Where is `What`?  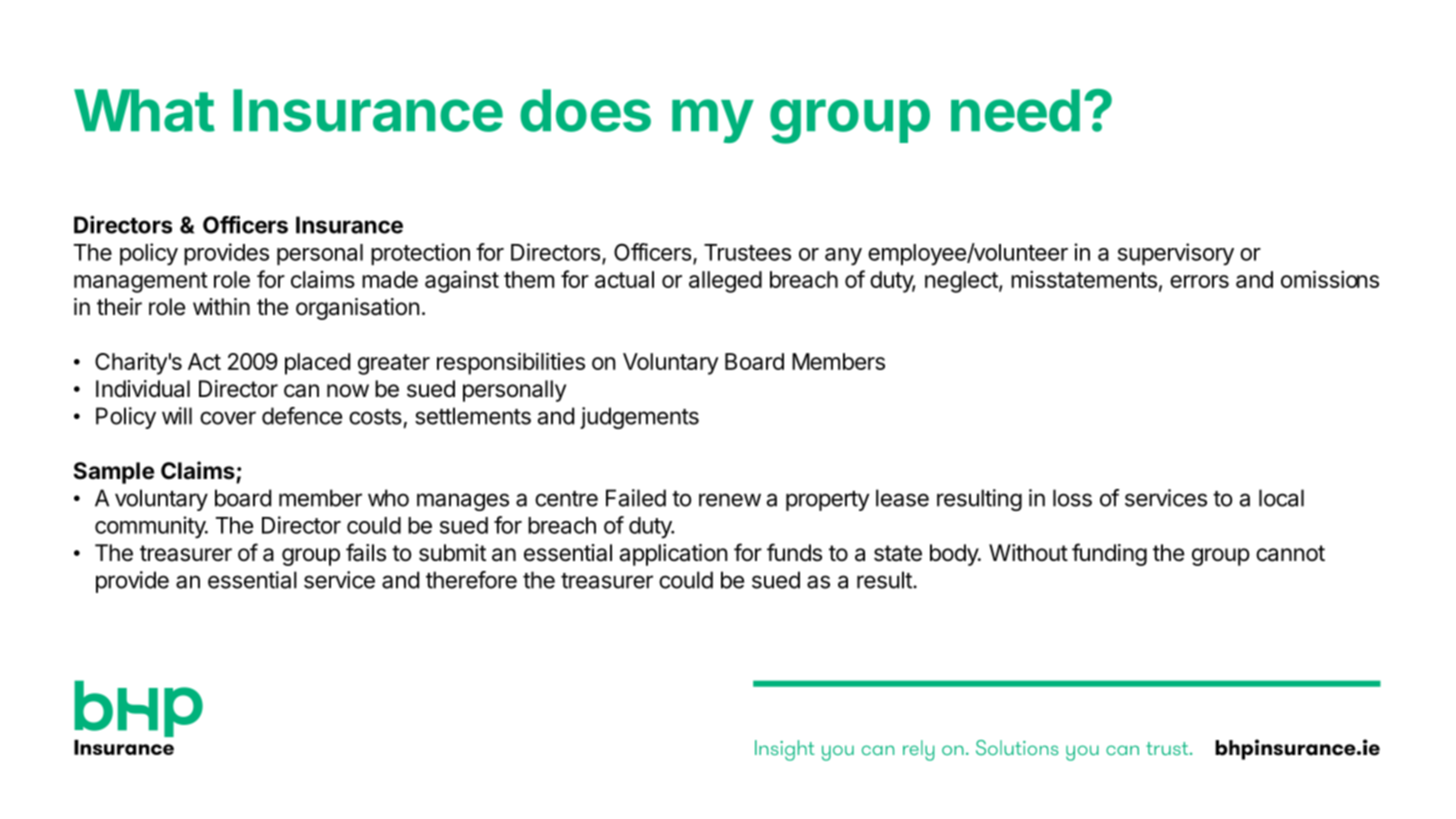
What is located at coordinates (144, 110).
